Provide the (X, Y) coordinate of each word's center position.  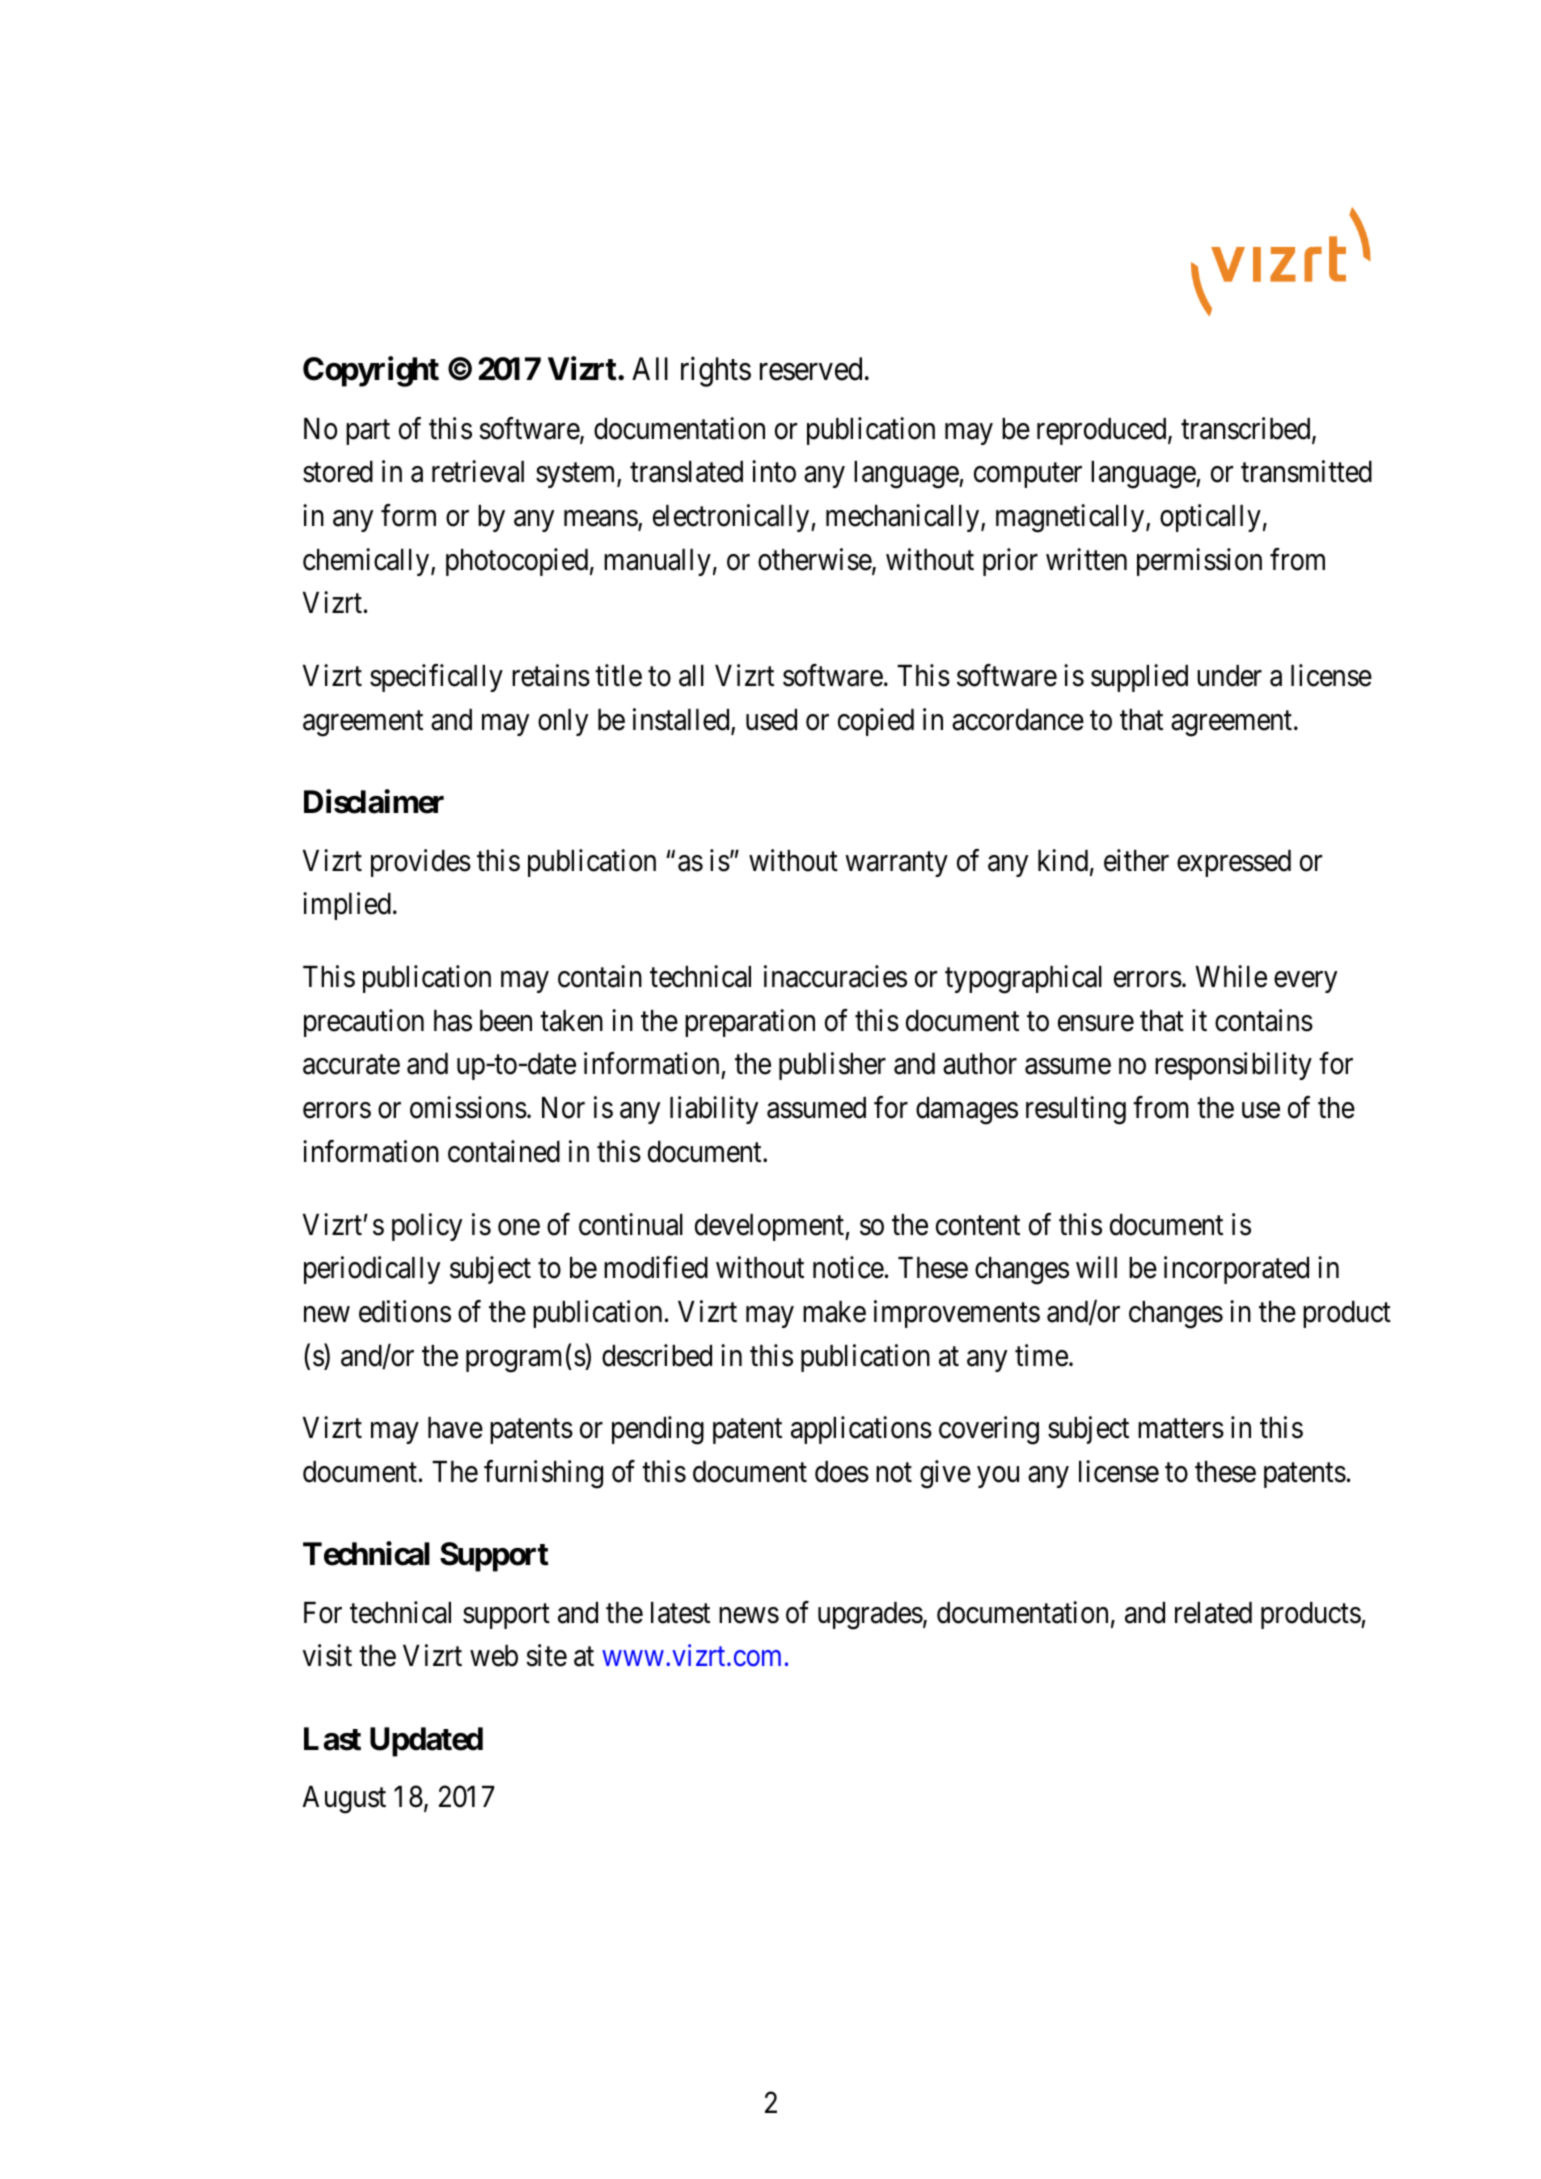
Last (332, 1739)
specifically (436, 678)
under (1229, 676)
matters (1181, 1429)
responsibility (1233, 1066)
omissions (468, 1107)
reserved (811, 369)
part (368, 432)
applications (861, 1430)
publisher (832, 1066)
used (771, 720)
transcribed (1247, 429)
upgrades (870, 1616)
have (455, 1428)
